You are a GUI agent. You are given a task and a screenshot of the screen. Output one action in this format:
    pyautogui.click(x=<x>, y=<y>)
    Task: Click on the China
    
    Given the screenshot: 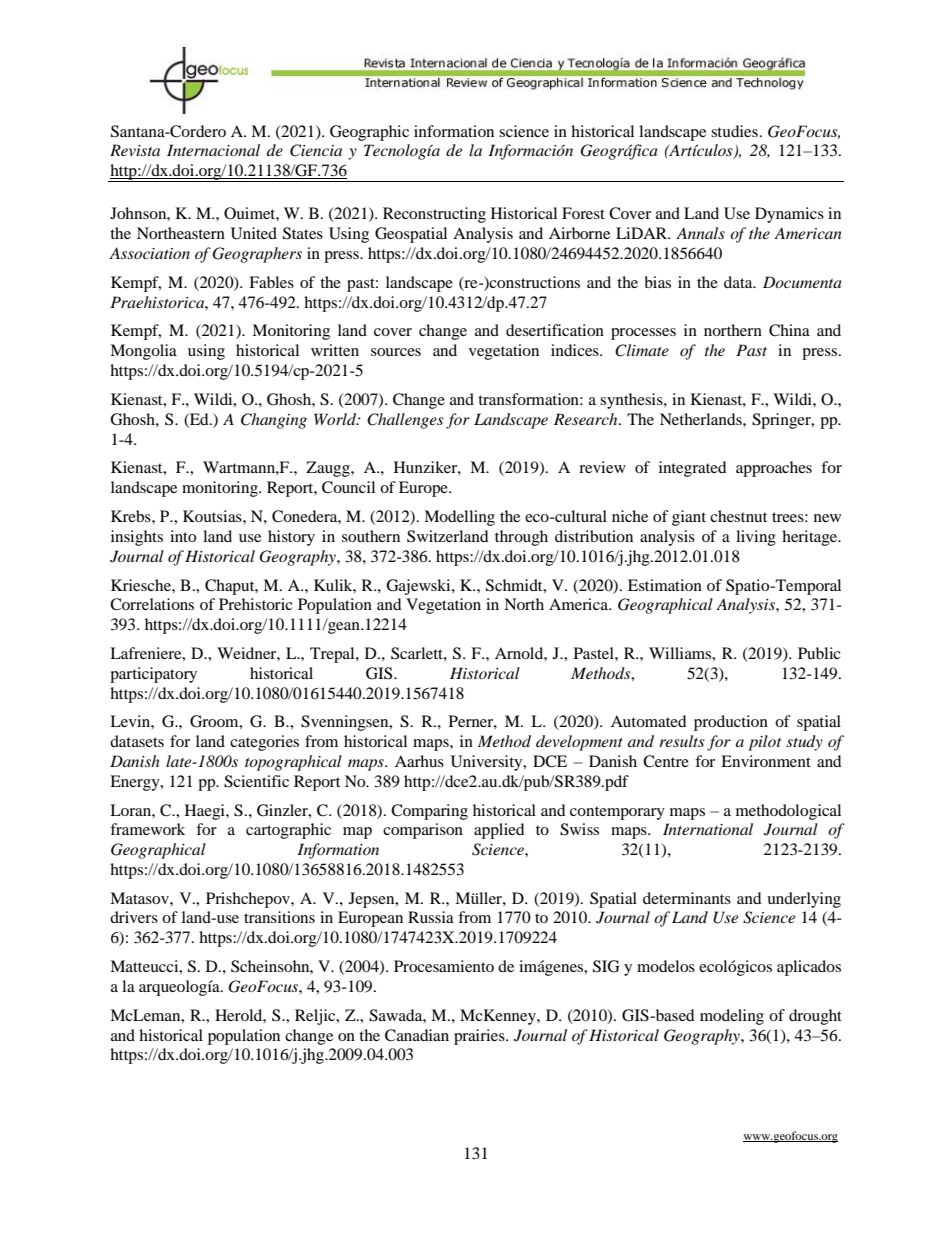 What is the action you would take?
    pyautogui.click(x=789, y=330)
